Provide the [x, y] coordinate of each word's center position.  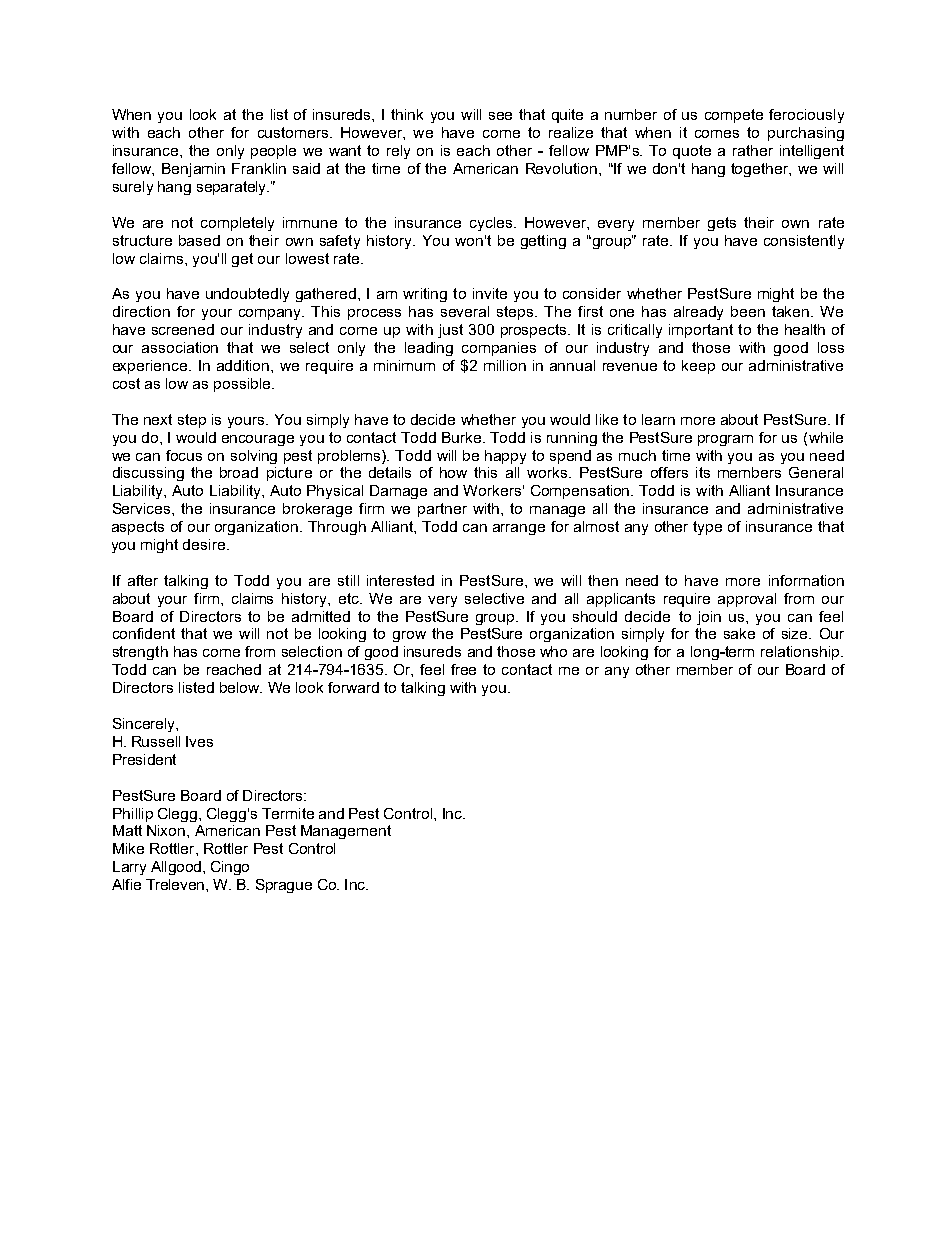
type [707, 528]
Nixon [167, 830]
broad [239, 472]
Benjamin [193, 170]
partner [442, 510]
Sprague [284, 886]
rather [753, 150]
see [500, 116]
